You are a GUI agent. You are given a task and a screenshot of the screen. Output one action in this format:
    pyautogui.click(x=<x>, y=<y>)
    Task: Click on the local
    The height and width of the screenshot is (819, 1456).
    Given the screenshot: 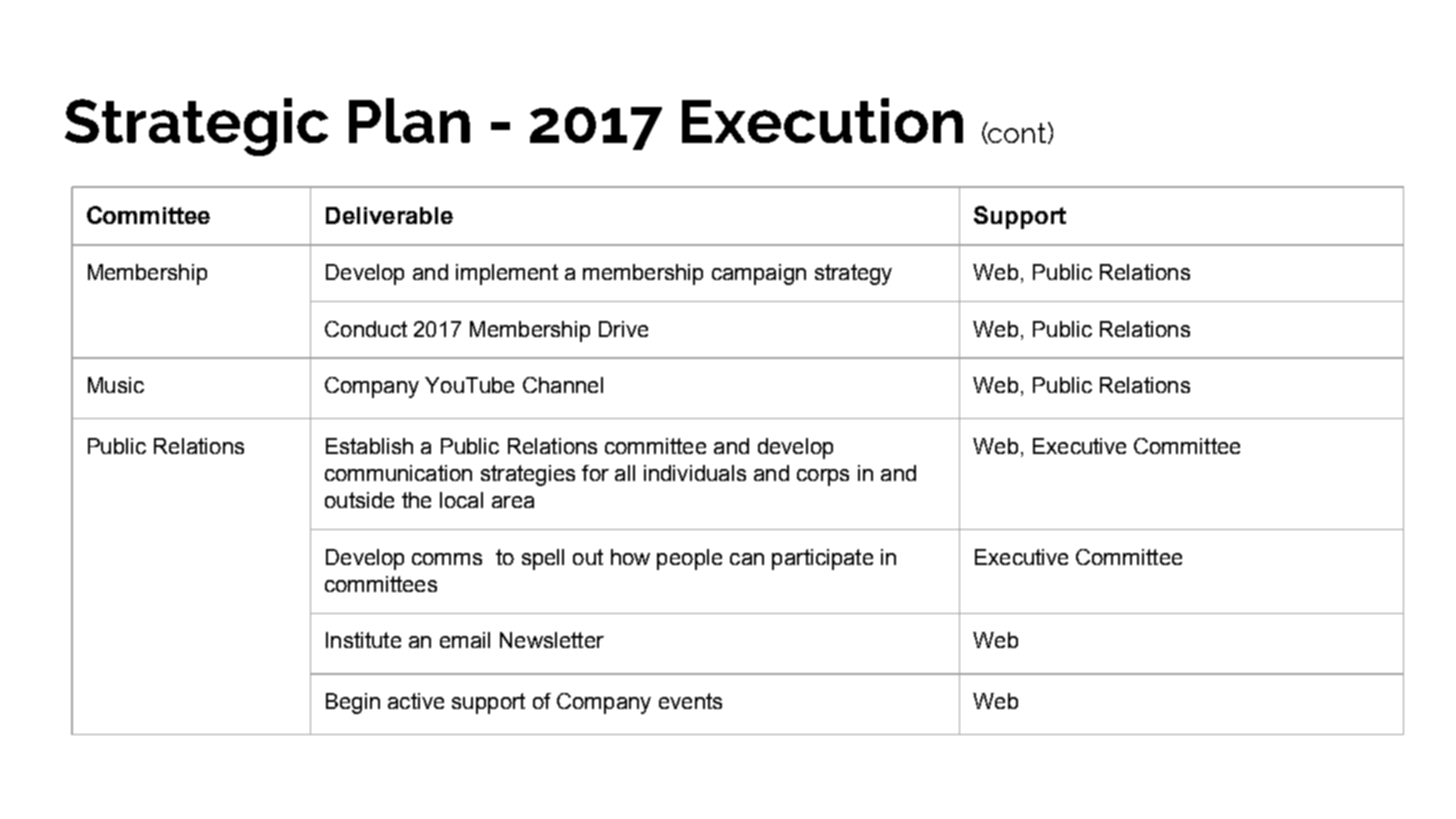 What is the action you would take?
    pyautogui.click(x=461, y=500)
